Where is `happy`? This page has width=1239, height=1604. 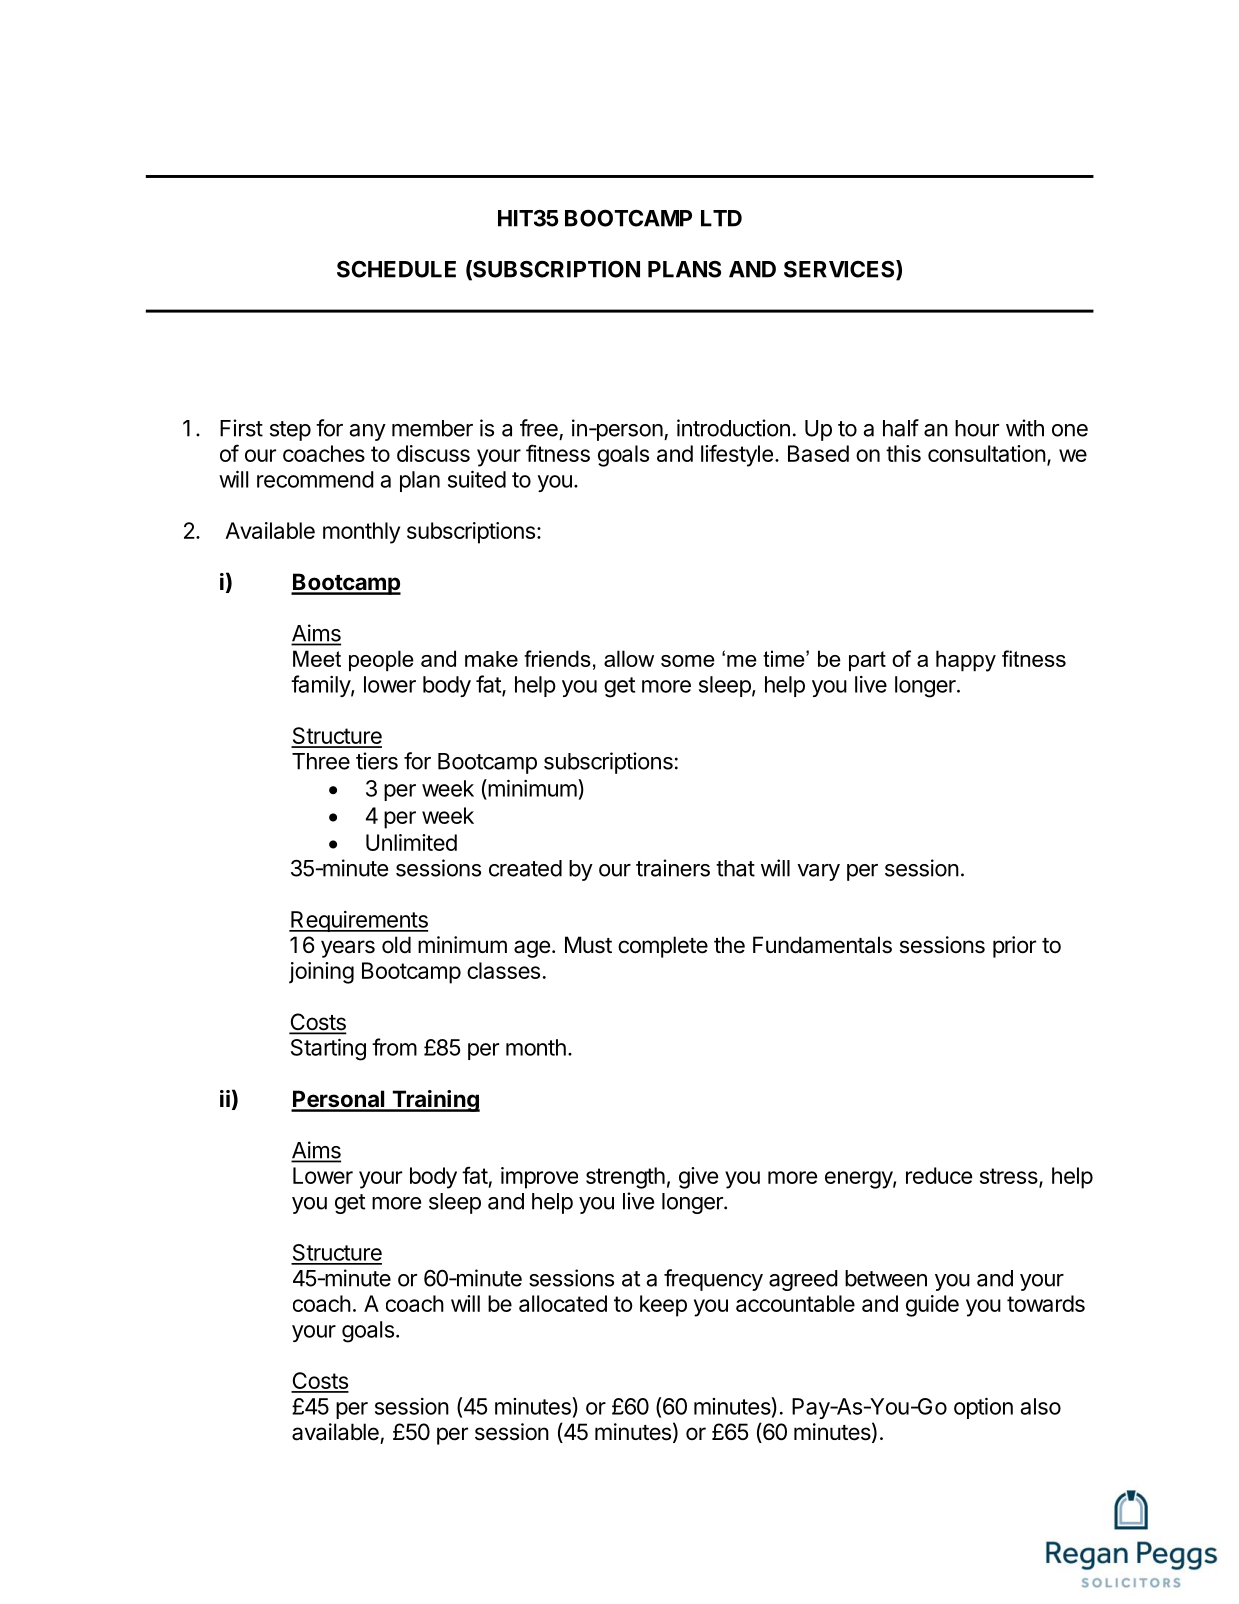 happy is located at coordinates (966, 661).
